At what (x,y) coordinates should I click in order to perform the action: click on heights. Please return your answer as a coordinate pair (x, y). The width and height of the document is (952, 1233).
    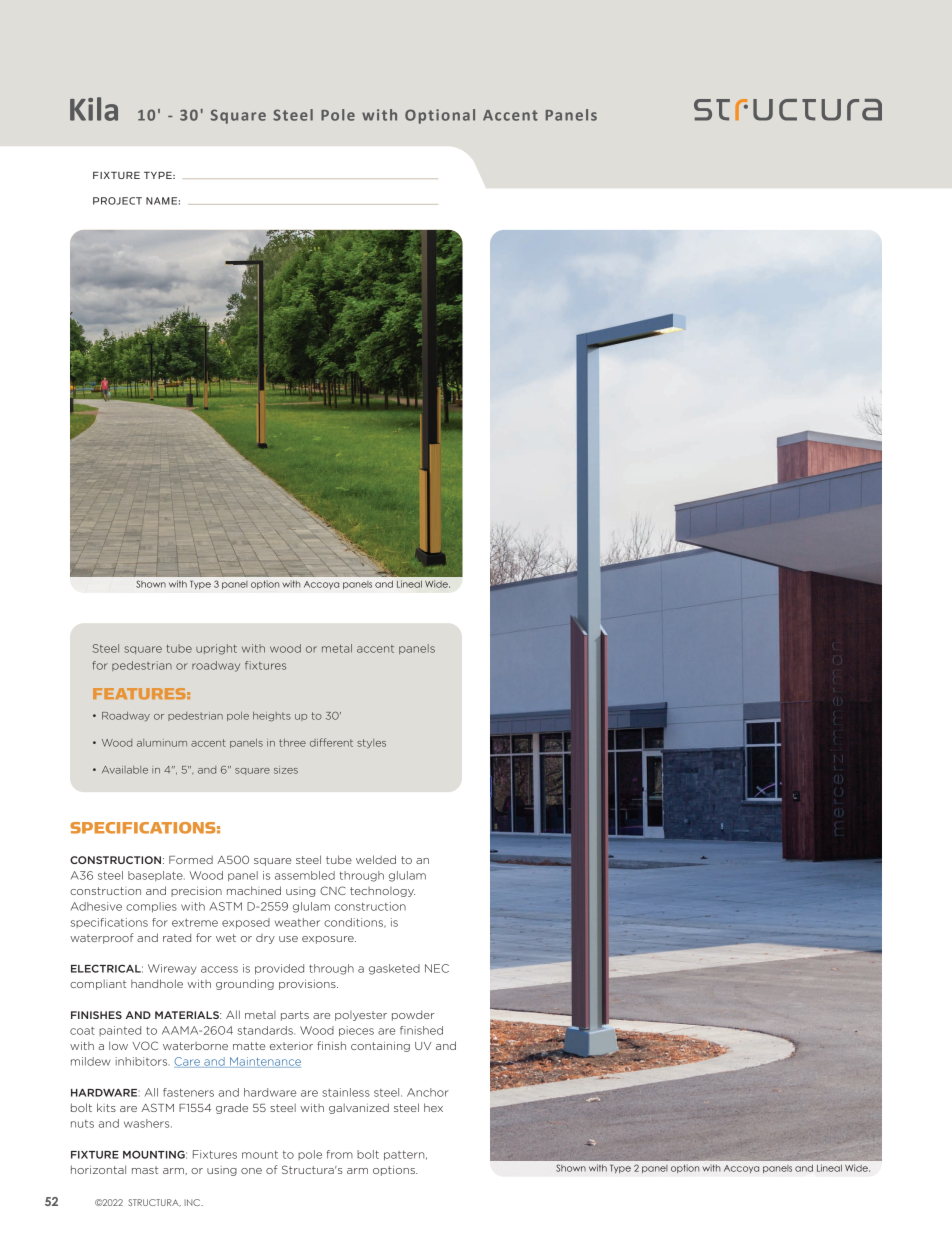
    Looking at the image, I should click on (272, 716).
